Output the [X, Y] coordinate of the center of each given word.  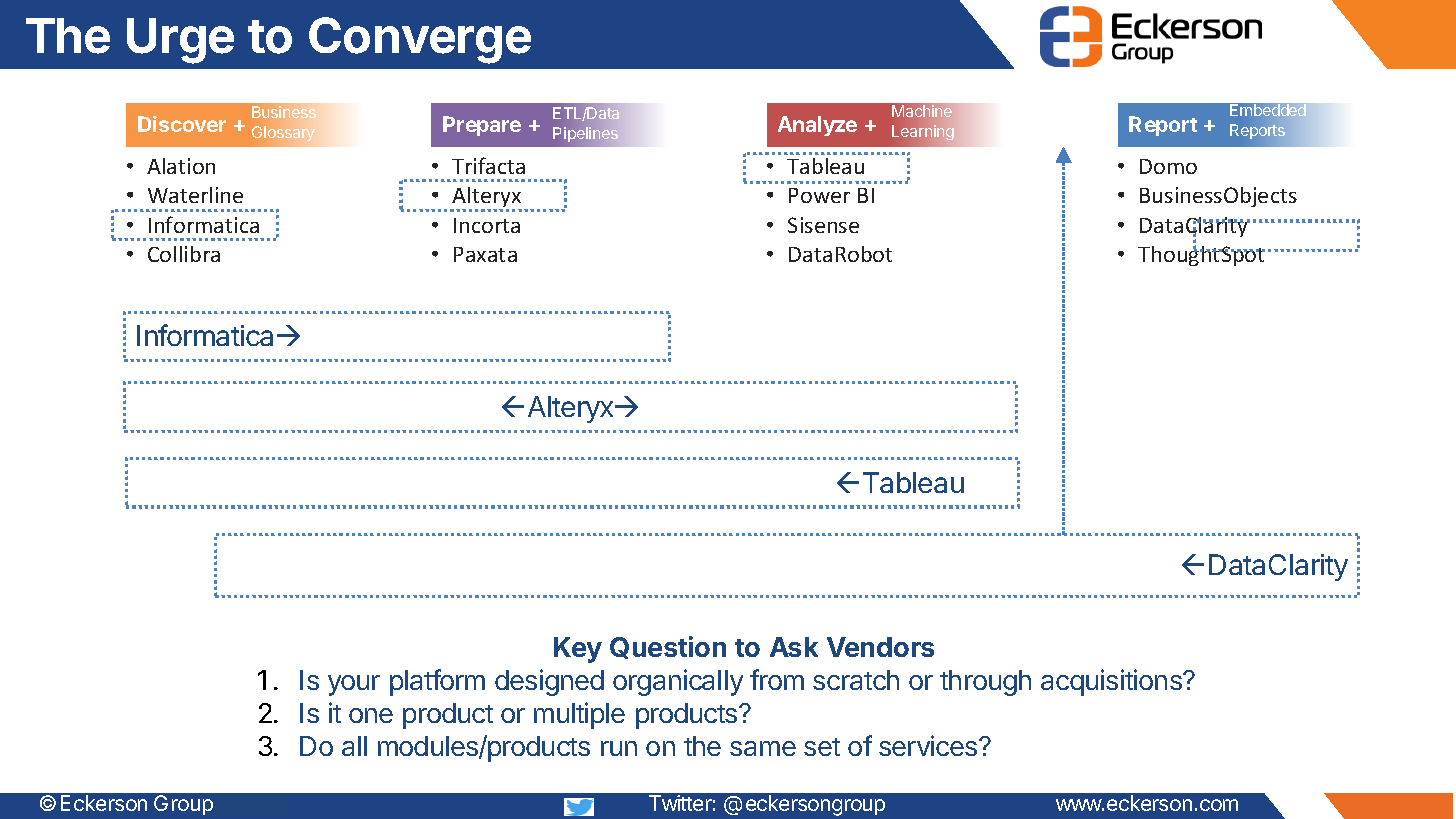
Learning [923, 132]
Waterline [195, 195]
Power [819, 195]
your [354, 685]
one [371, 715]
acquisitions [1112, 682]
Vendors [880, 647]
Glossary [283, 133]
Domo [1168, 166]
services [929, 745]
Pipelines [585, 134]
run [619, 748]
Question [668, 647]
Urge [180, 41]
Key [578, 650]
